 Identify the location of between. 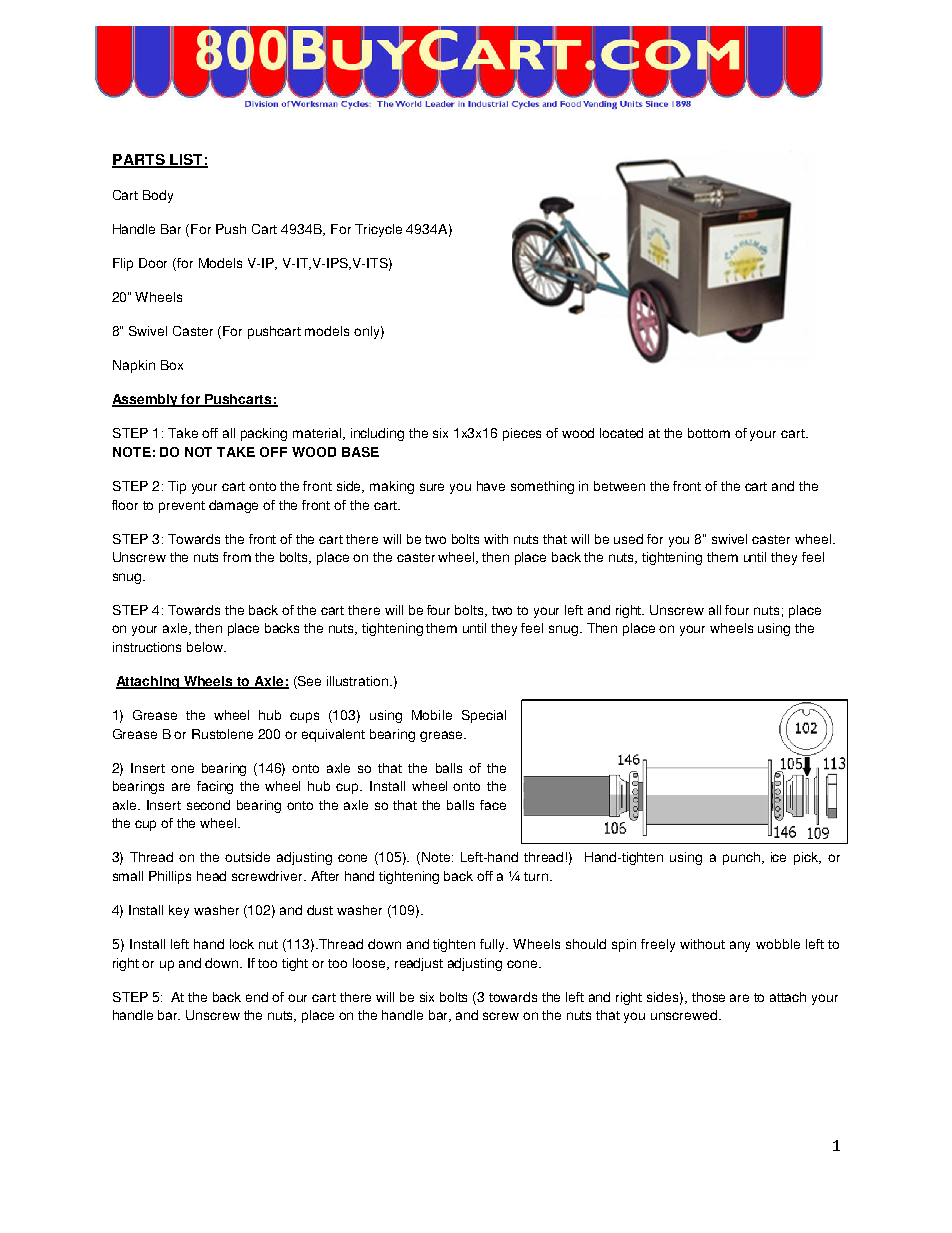
(619, 486).
